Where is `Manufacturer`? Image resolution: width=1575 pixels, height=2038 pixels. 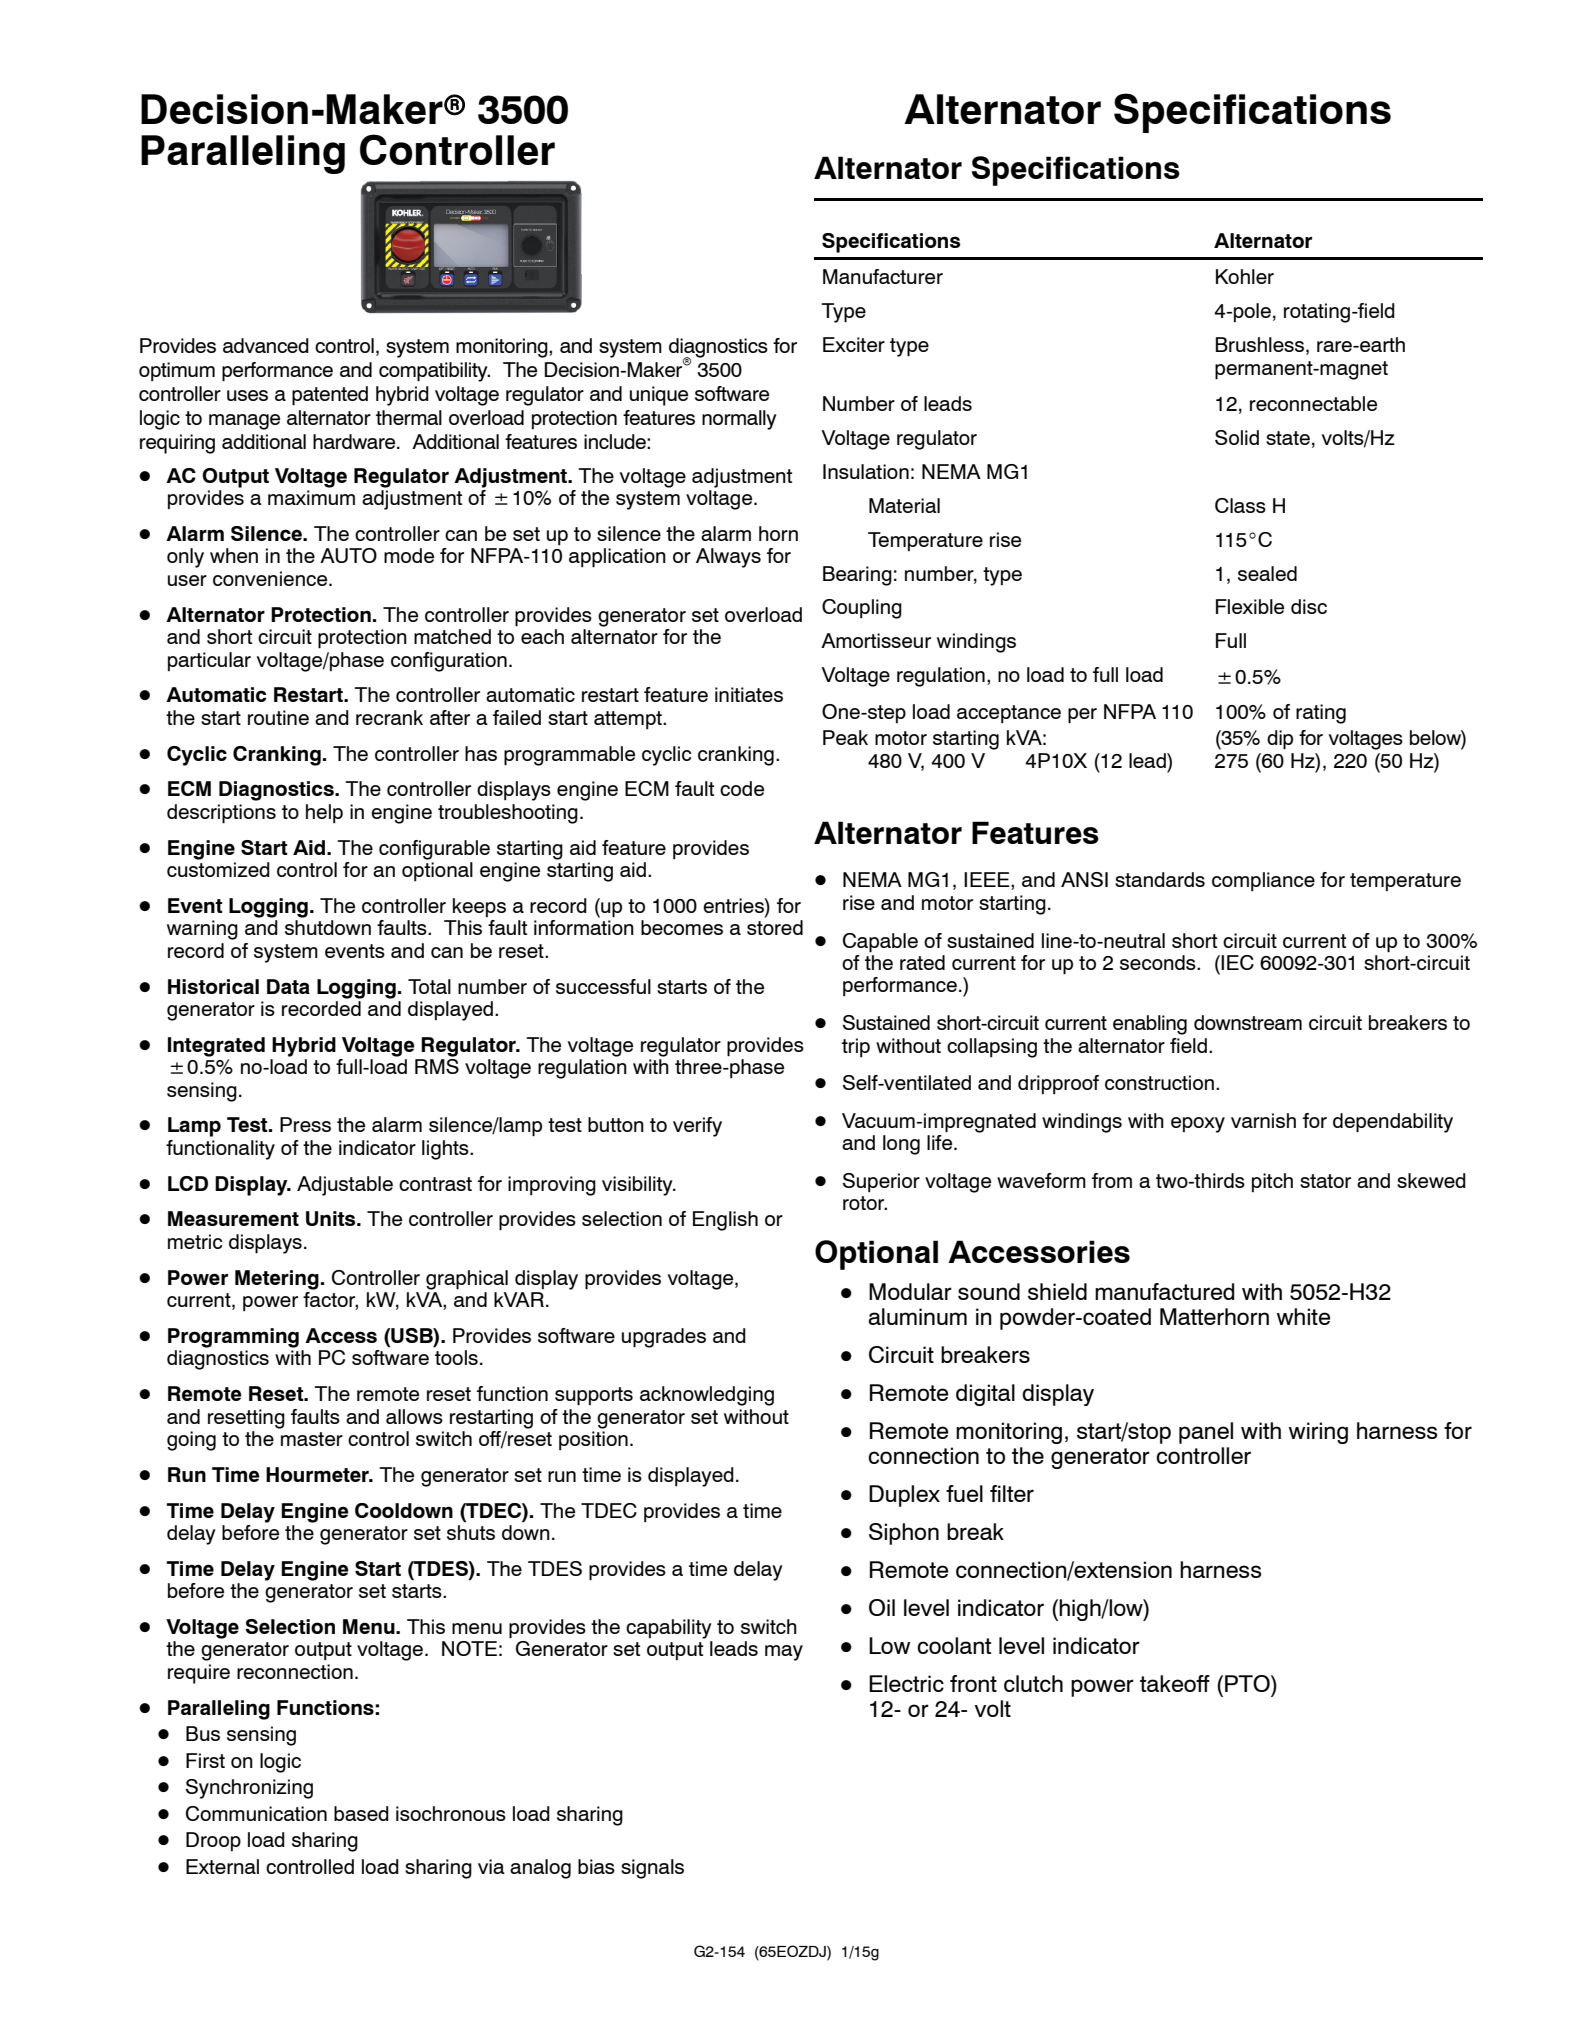 Manufacturer is located at coordinates (883, 276).
